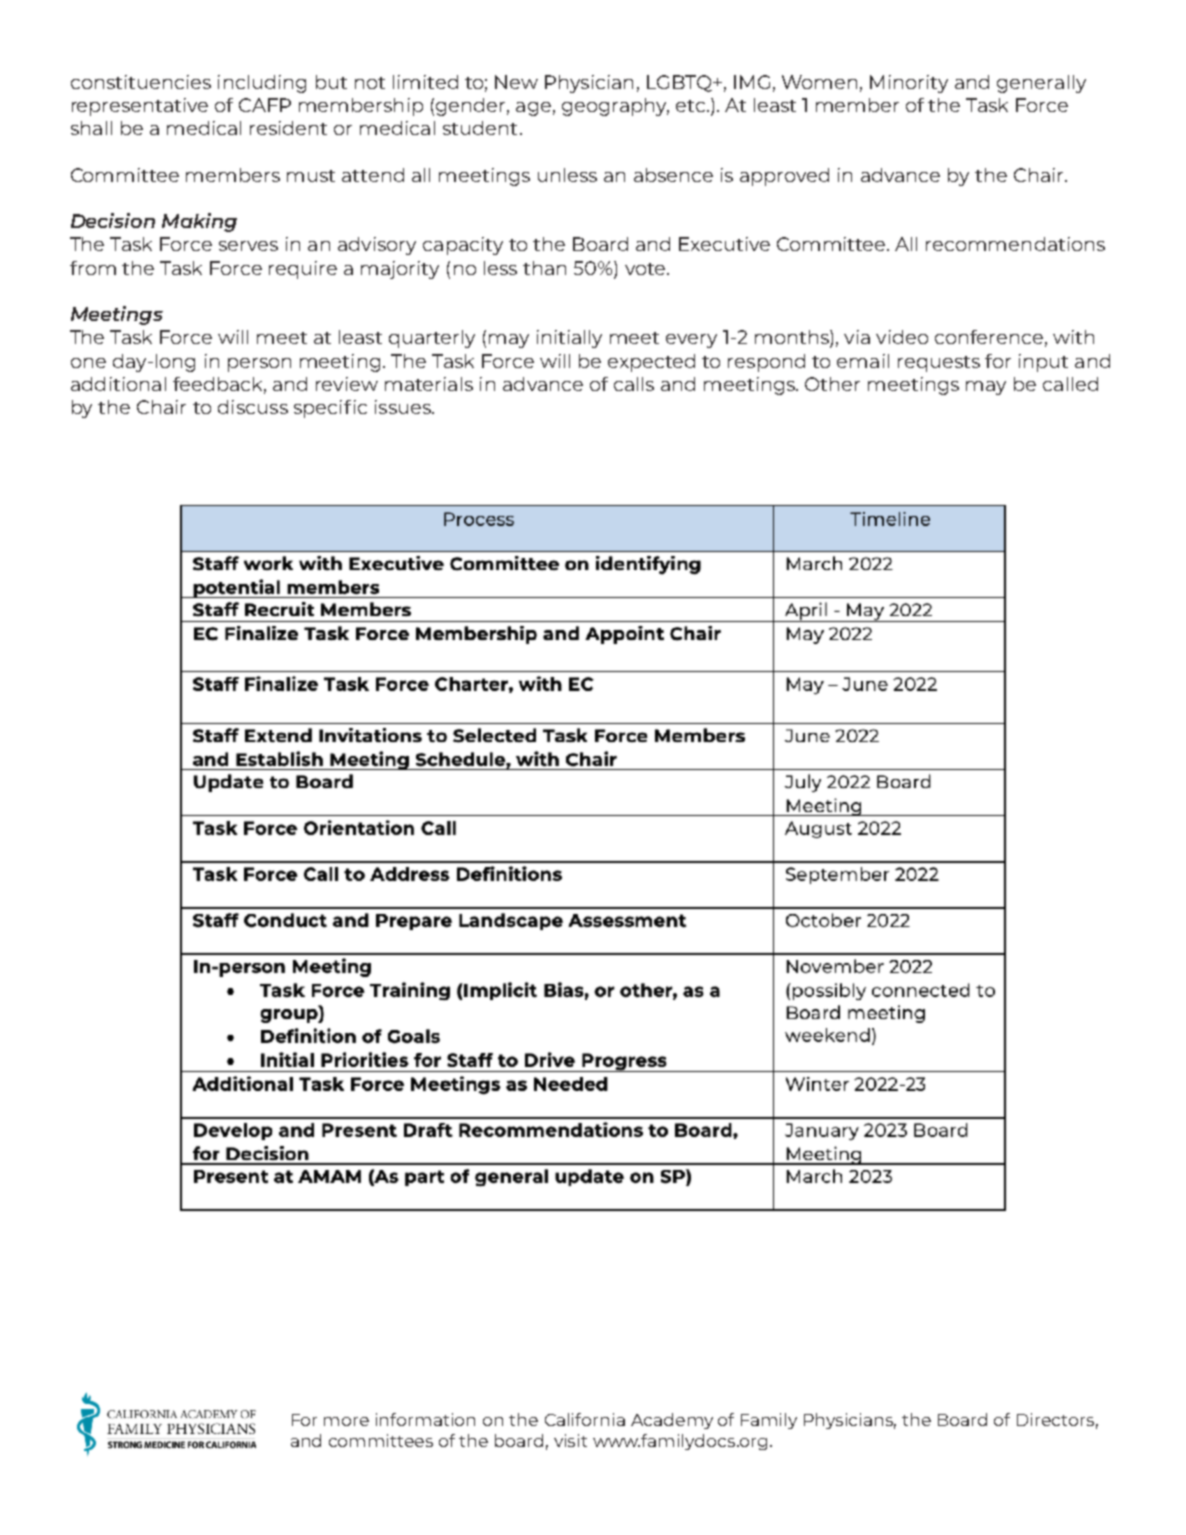  Describe the element at coordinates (346, 1421) in the page. I see `more` at that location.
